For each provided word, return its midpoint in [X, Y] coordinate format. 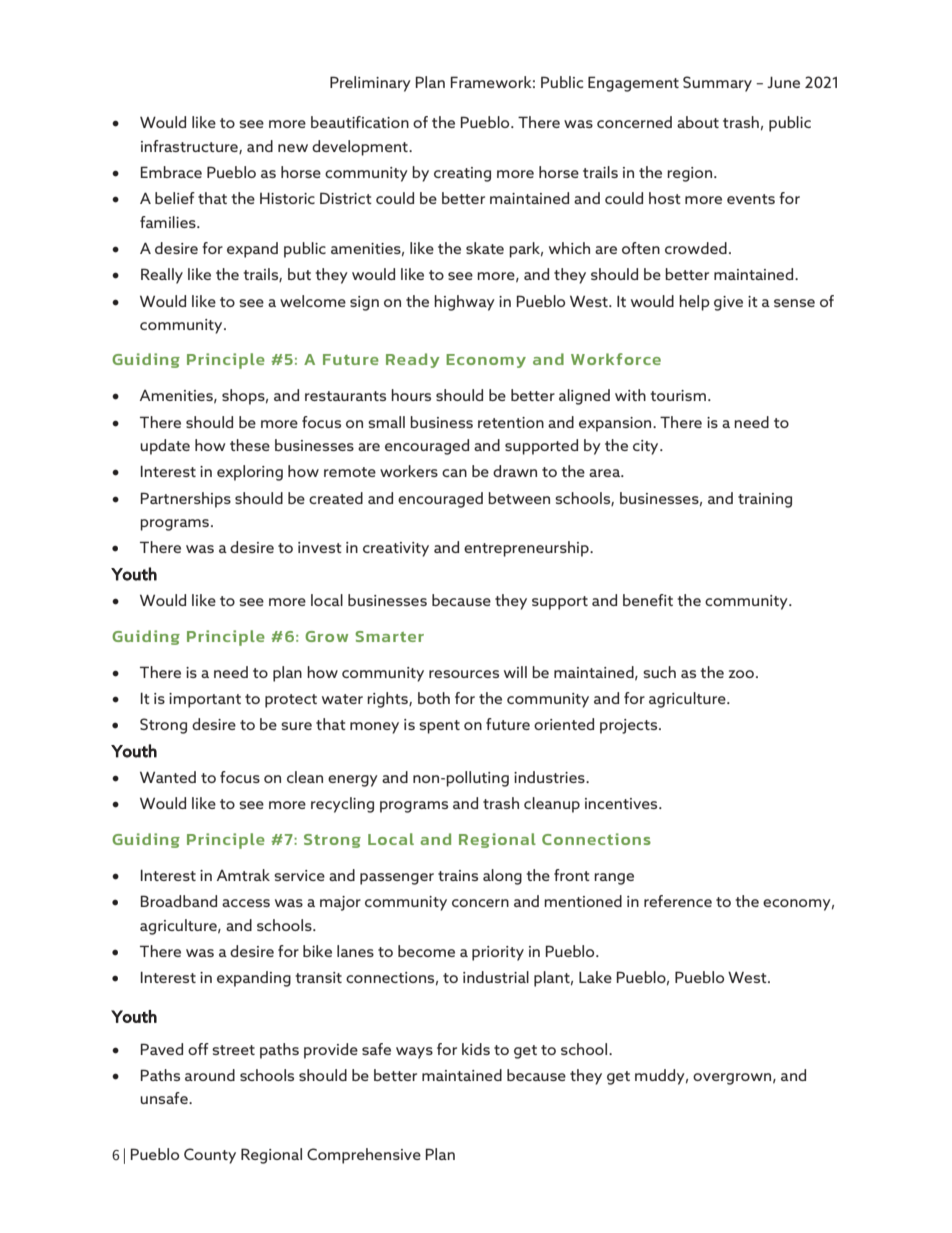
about [698, 122]
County [210, 1156]
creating [462, 174]
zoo [741, 674]
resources [464, 674]
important [205, 700]
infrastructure [190, 147]
